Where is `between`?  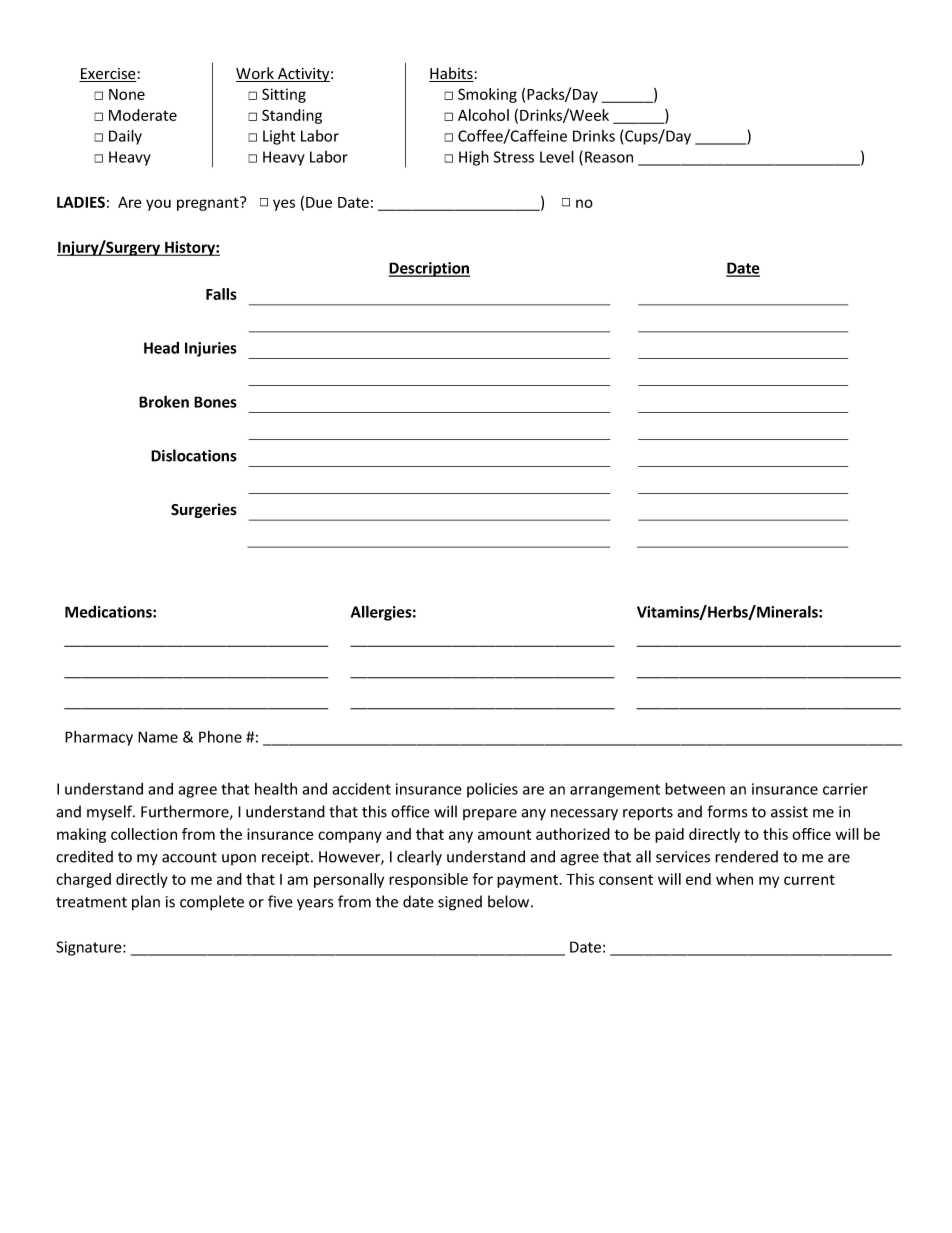
between is located at coordinates (695, 788).
